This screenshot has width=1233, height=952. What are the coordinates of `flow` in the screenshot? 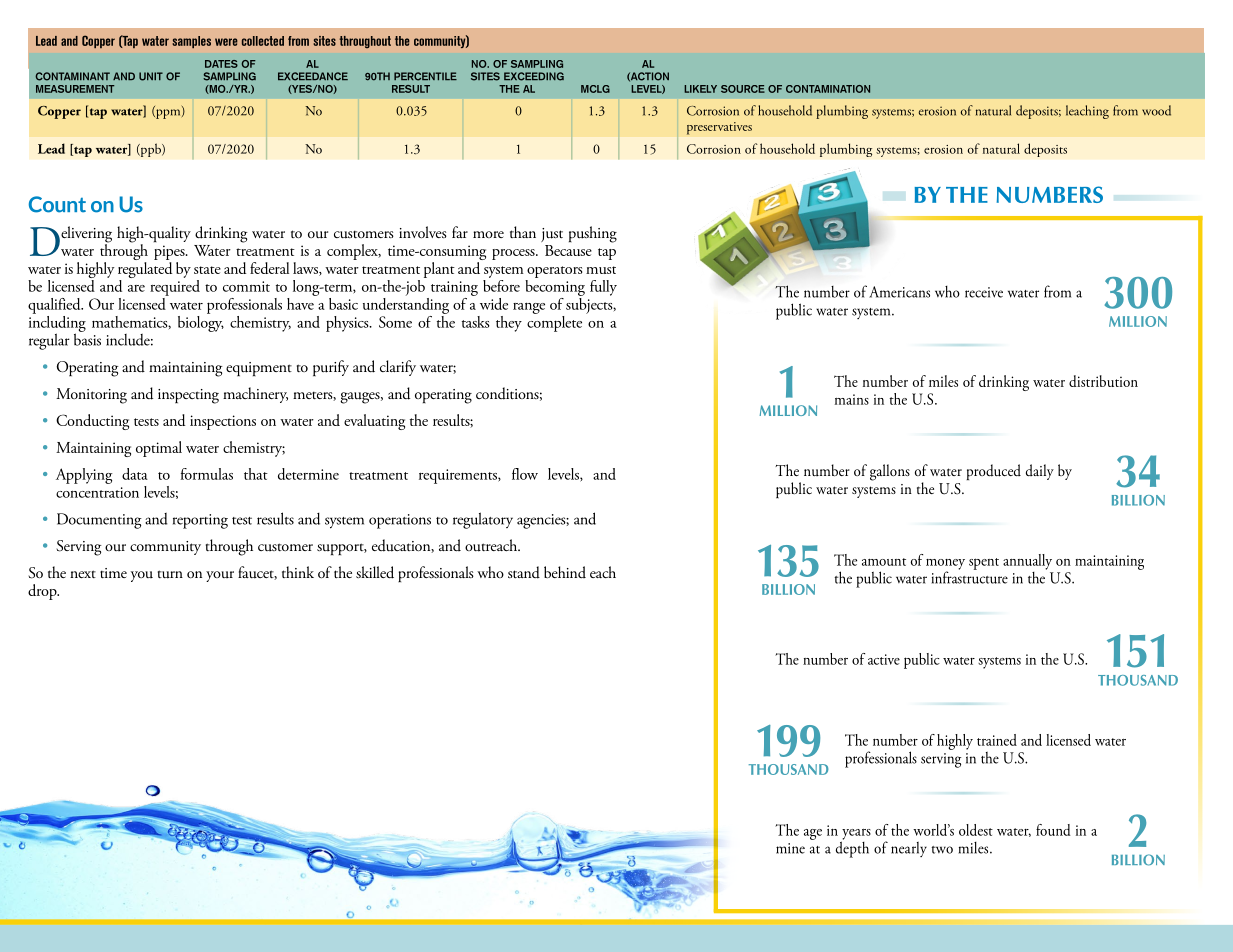 It's located at (525, 474).
